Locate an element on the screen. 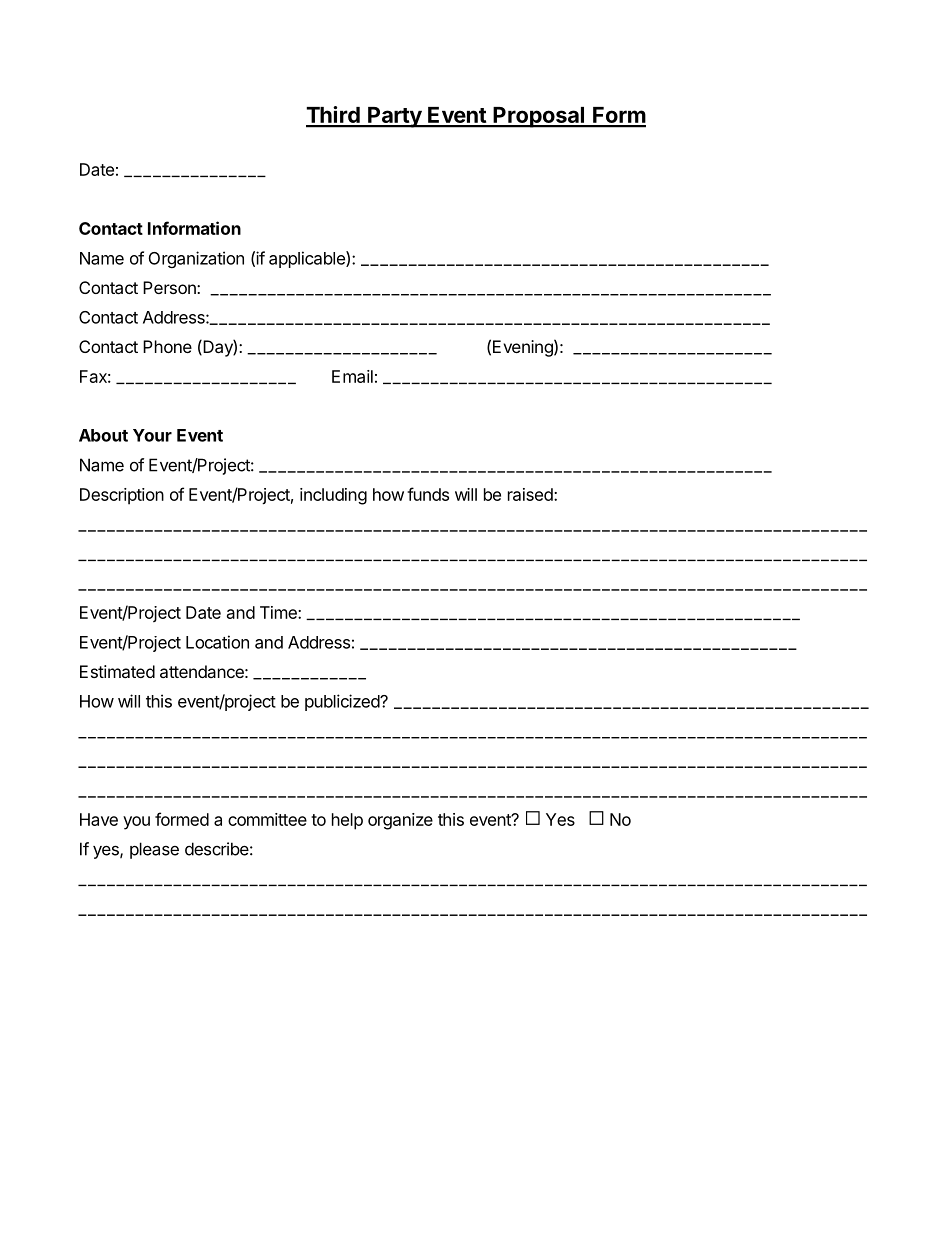  help is located at coordinates (347, 821).
